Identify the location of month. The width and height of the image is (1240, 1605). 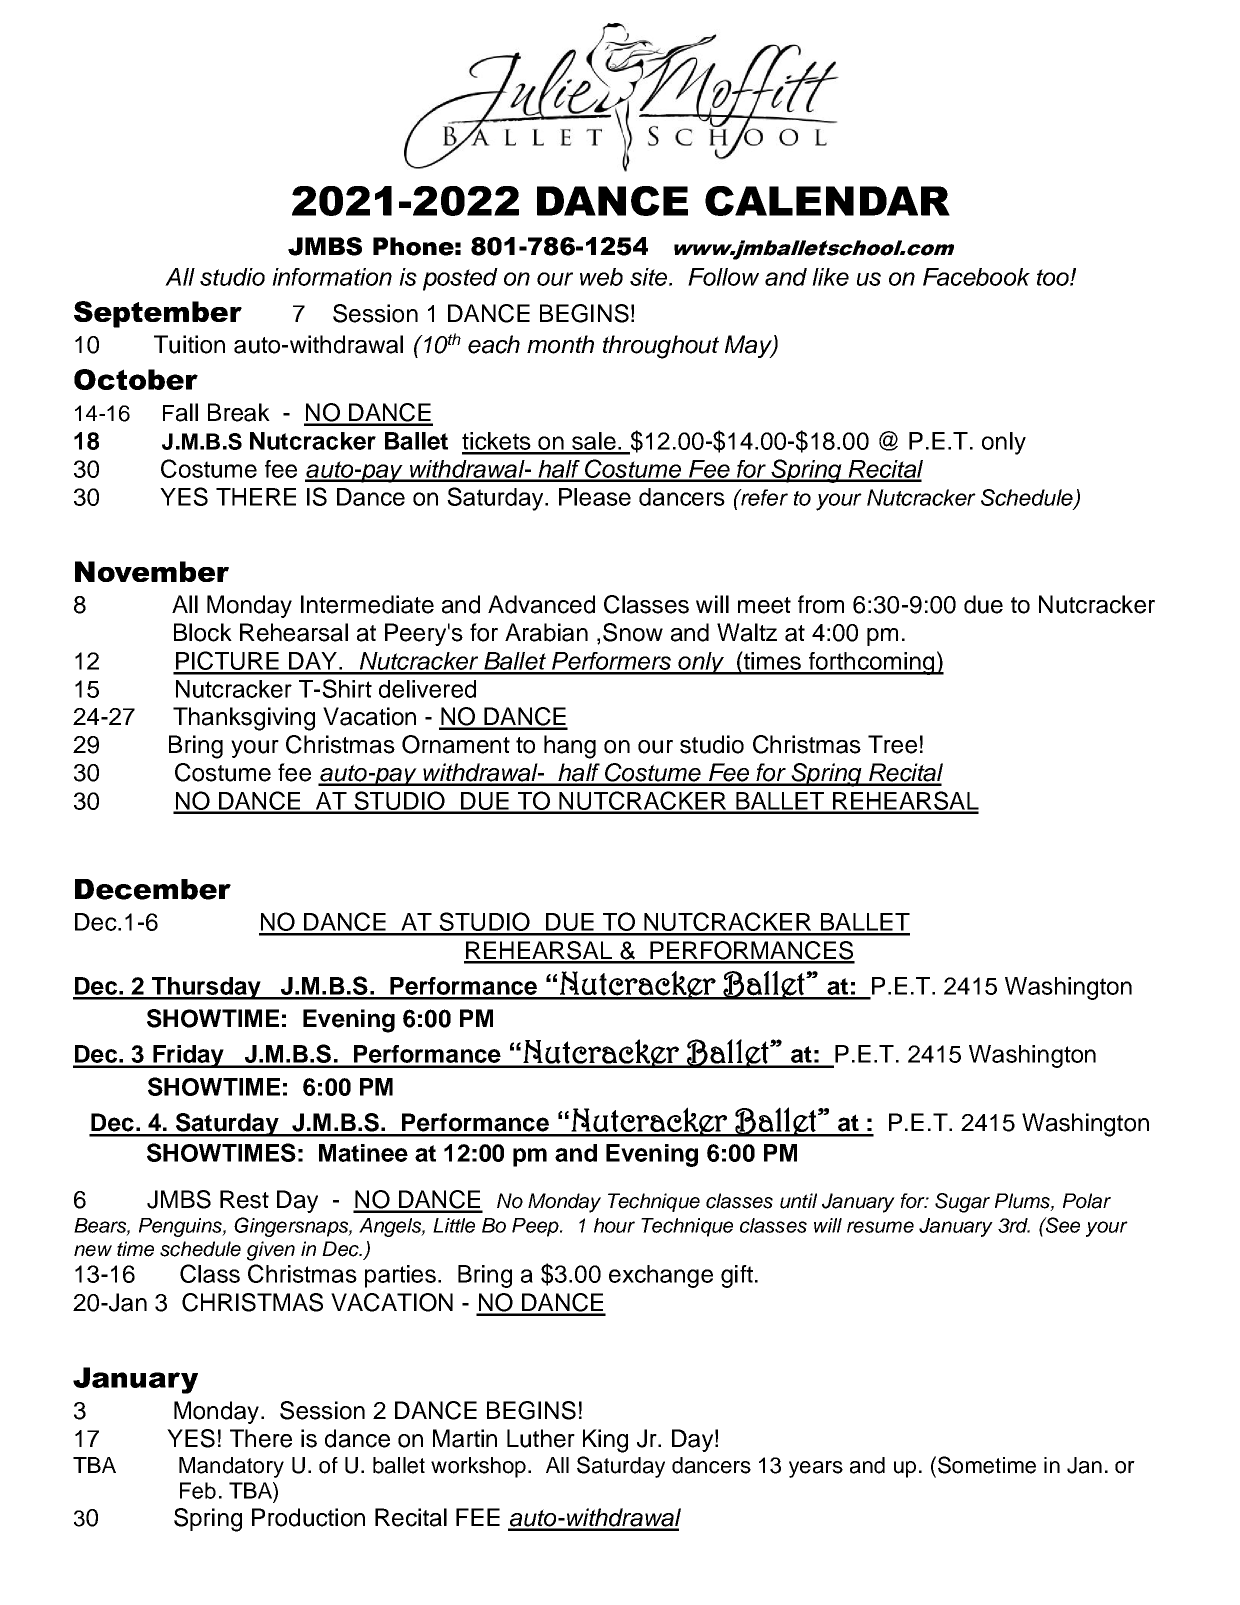
(560, 344).
